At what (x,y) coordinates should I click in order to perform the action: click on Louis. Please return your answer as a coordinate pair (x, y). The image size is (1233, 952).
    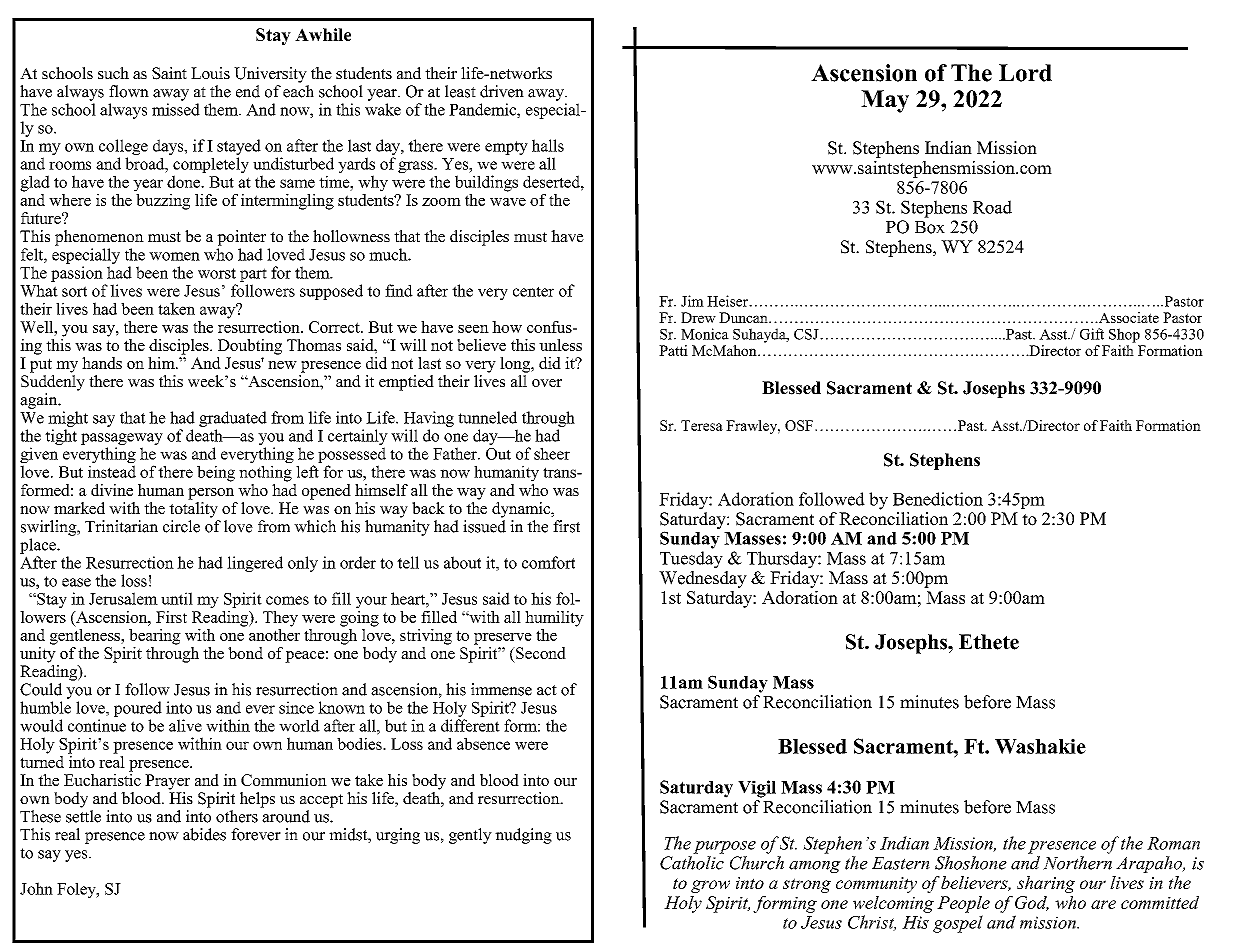
    Looking at the image, I should click on (210, 73).
